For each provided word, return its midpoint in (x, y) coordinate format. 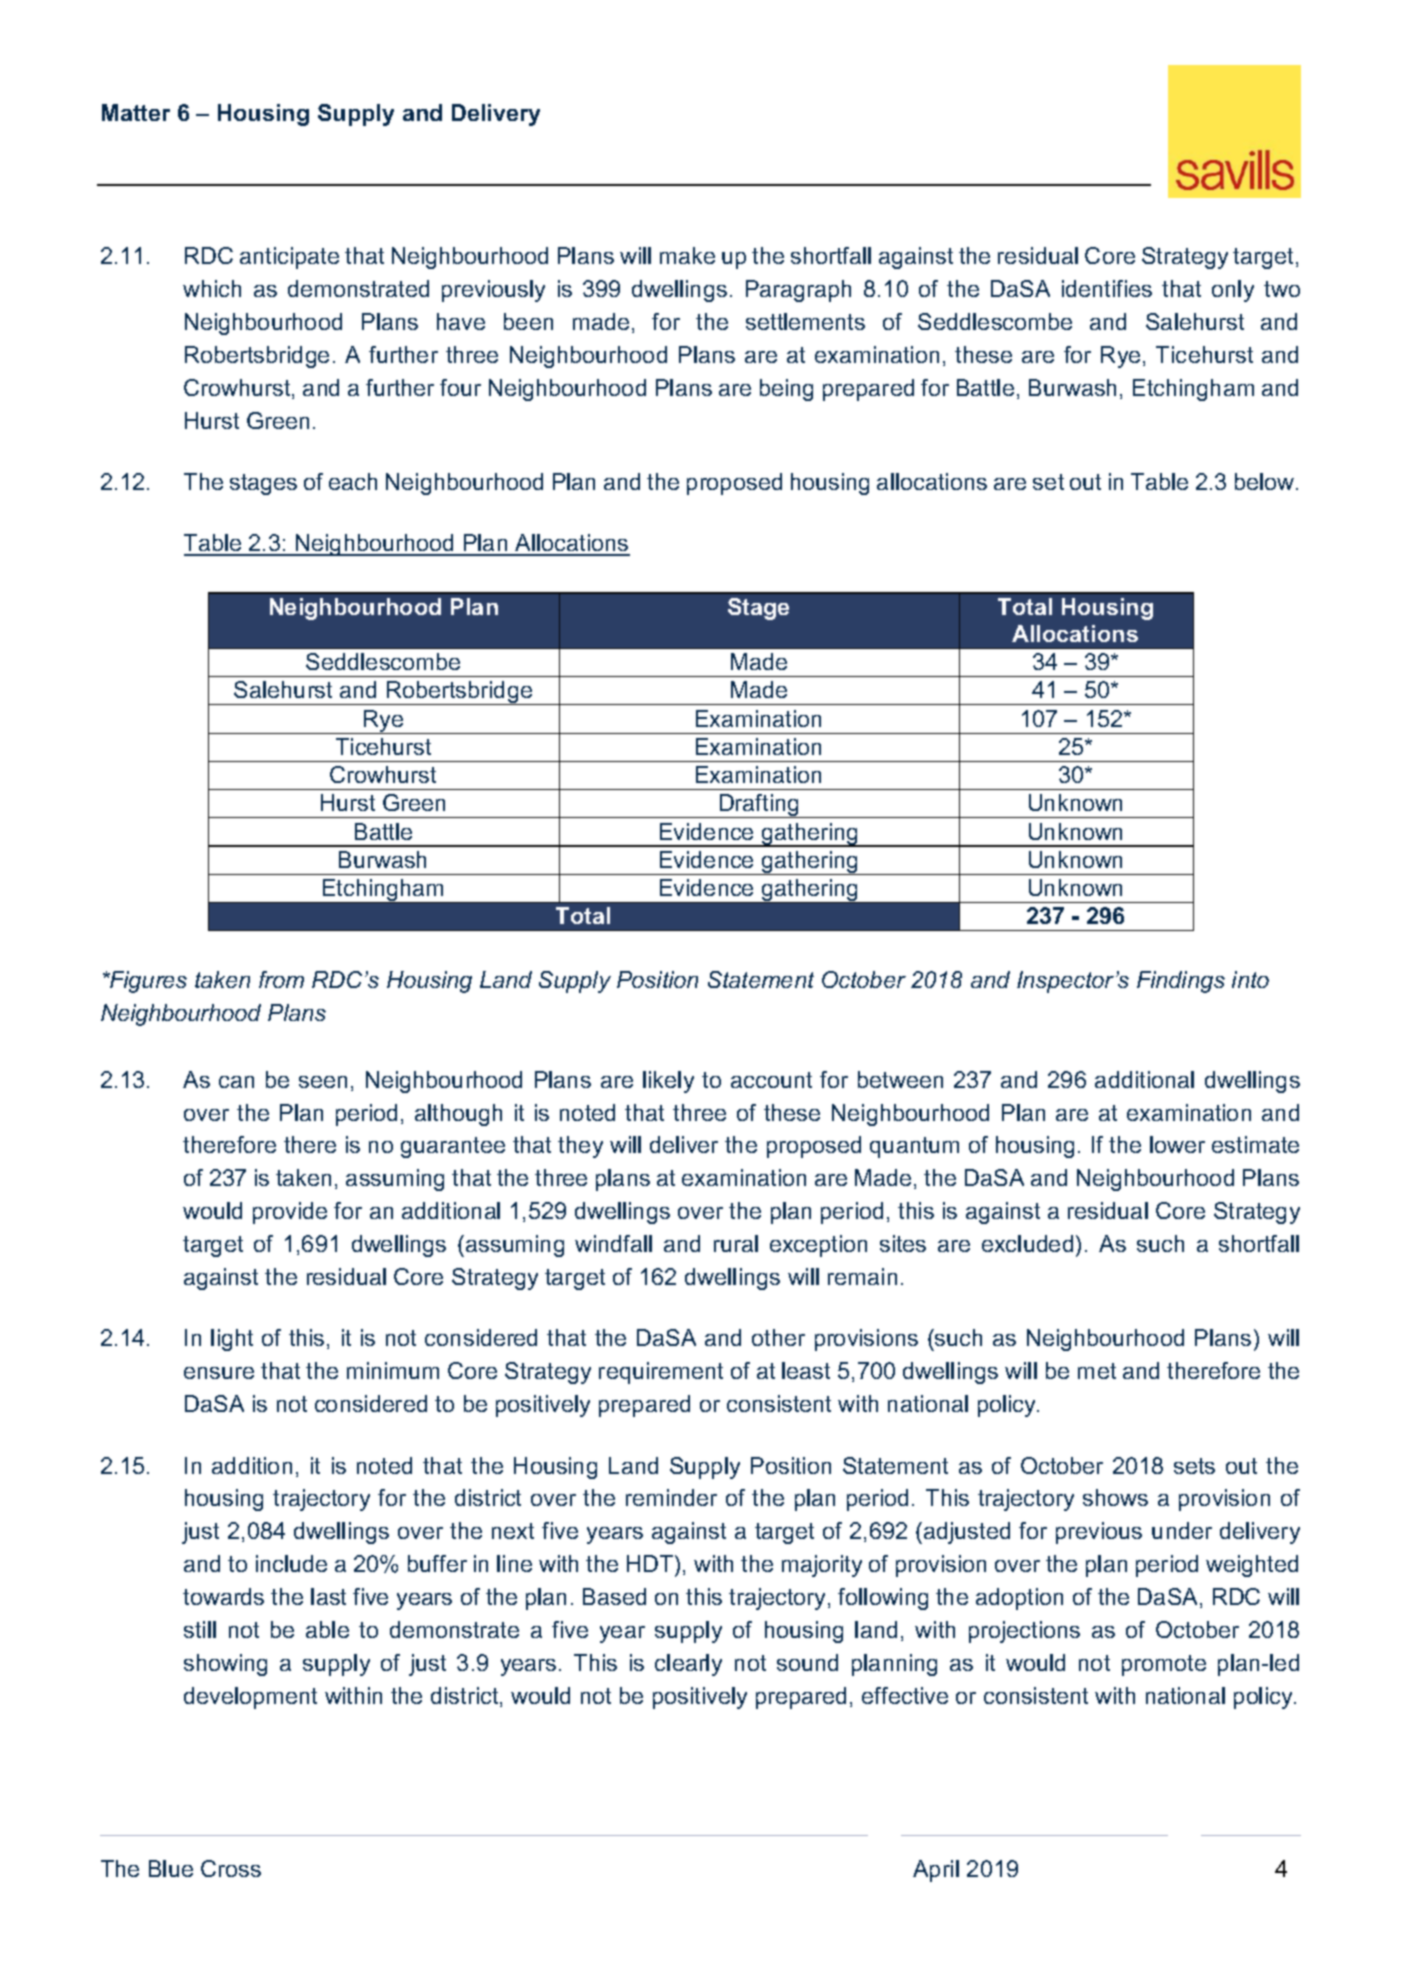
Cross (231, 1868)
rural (736, 1243)
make (687, 255)
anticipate (289, 258)
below (1266, 481)
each (353, 481)
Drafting (759, 806)
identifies (1107, 288)
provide (290, 1213)
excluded (1027, 1243)
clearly (688, 1665)
